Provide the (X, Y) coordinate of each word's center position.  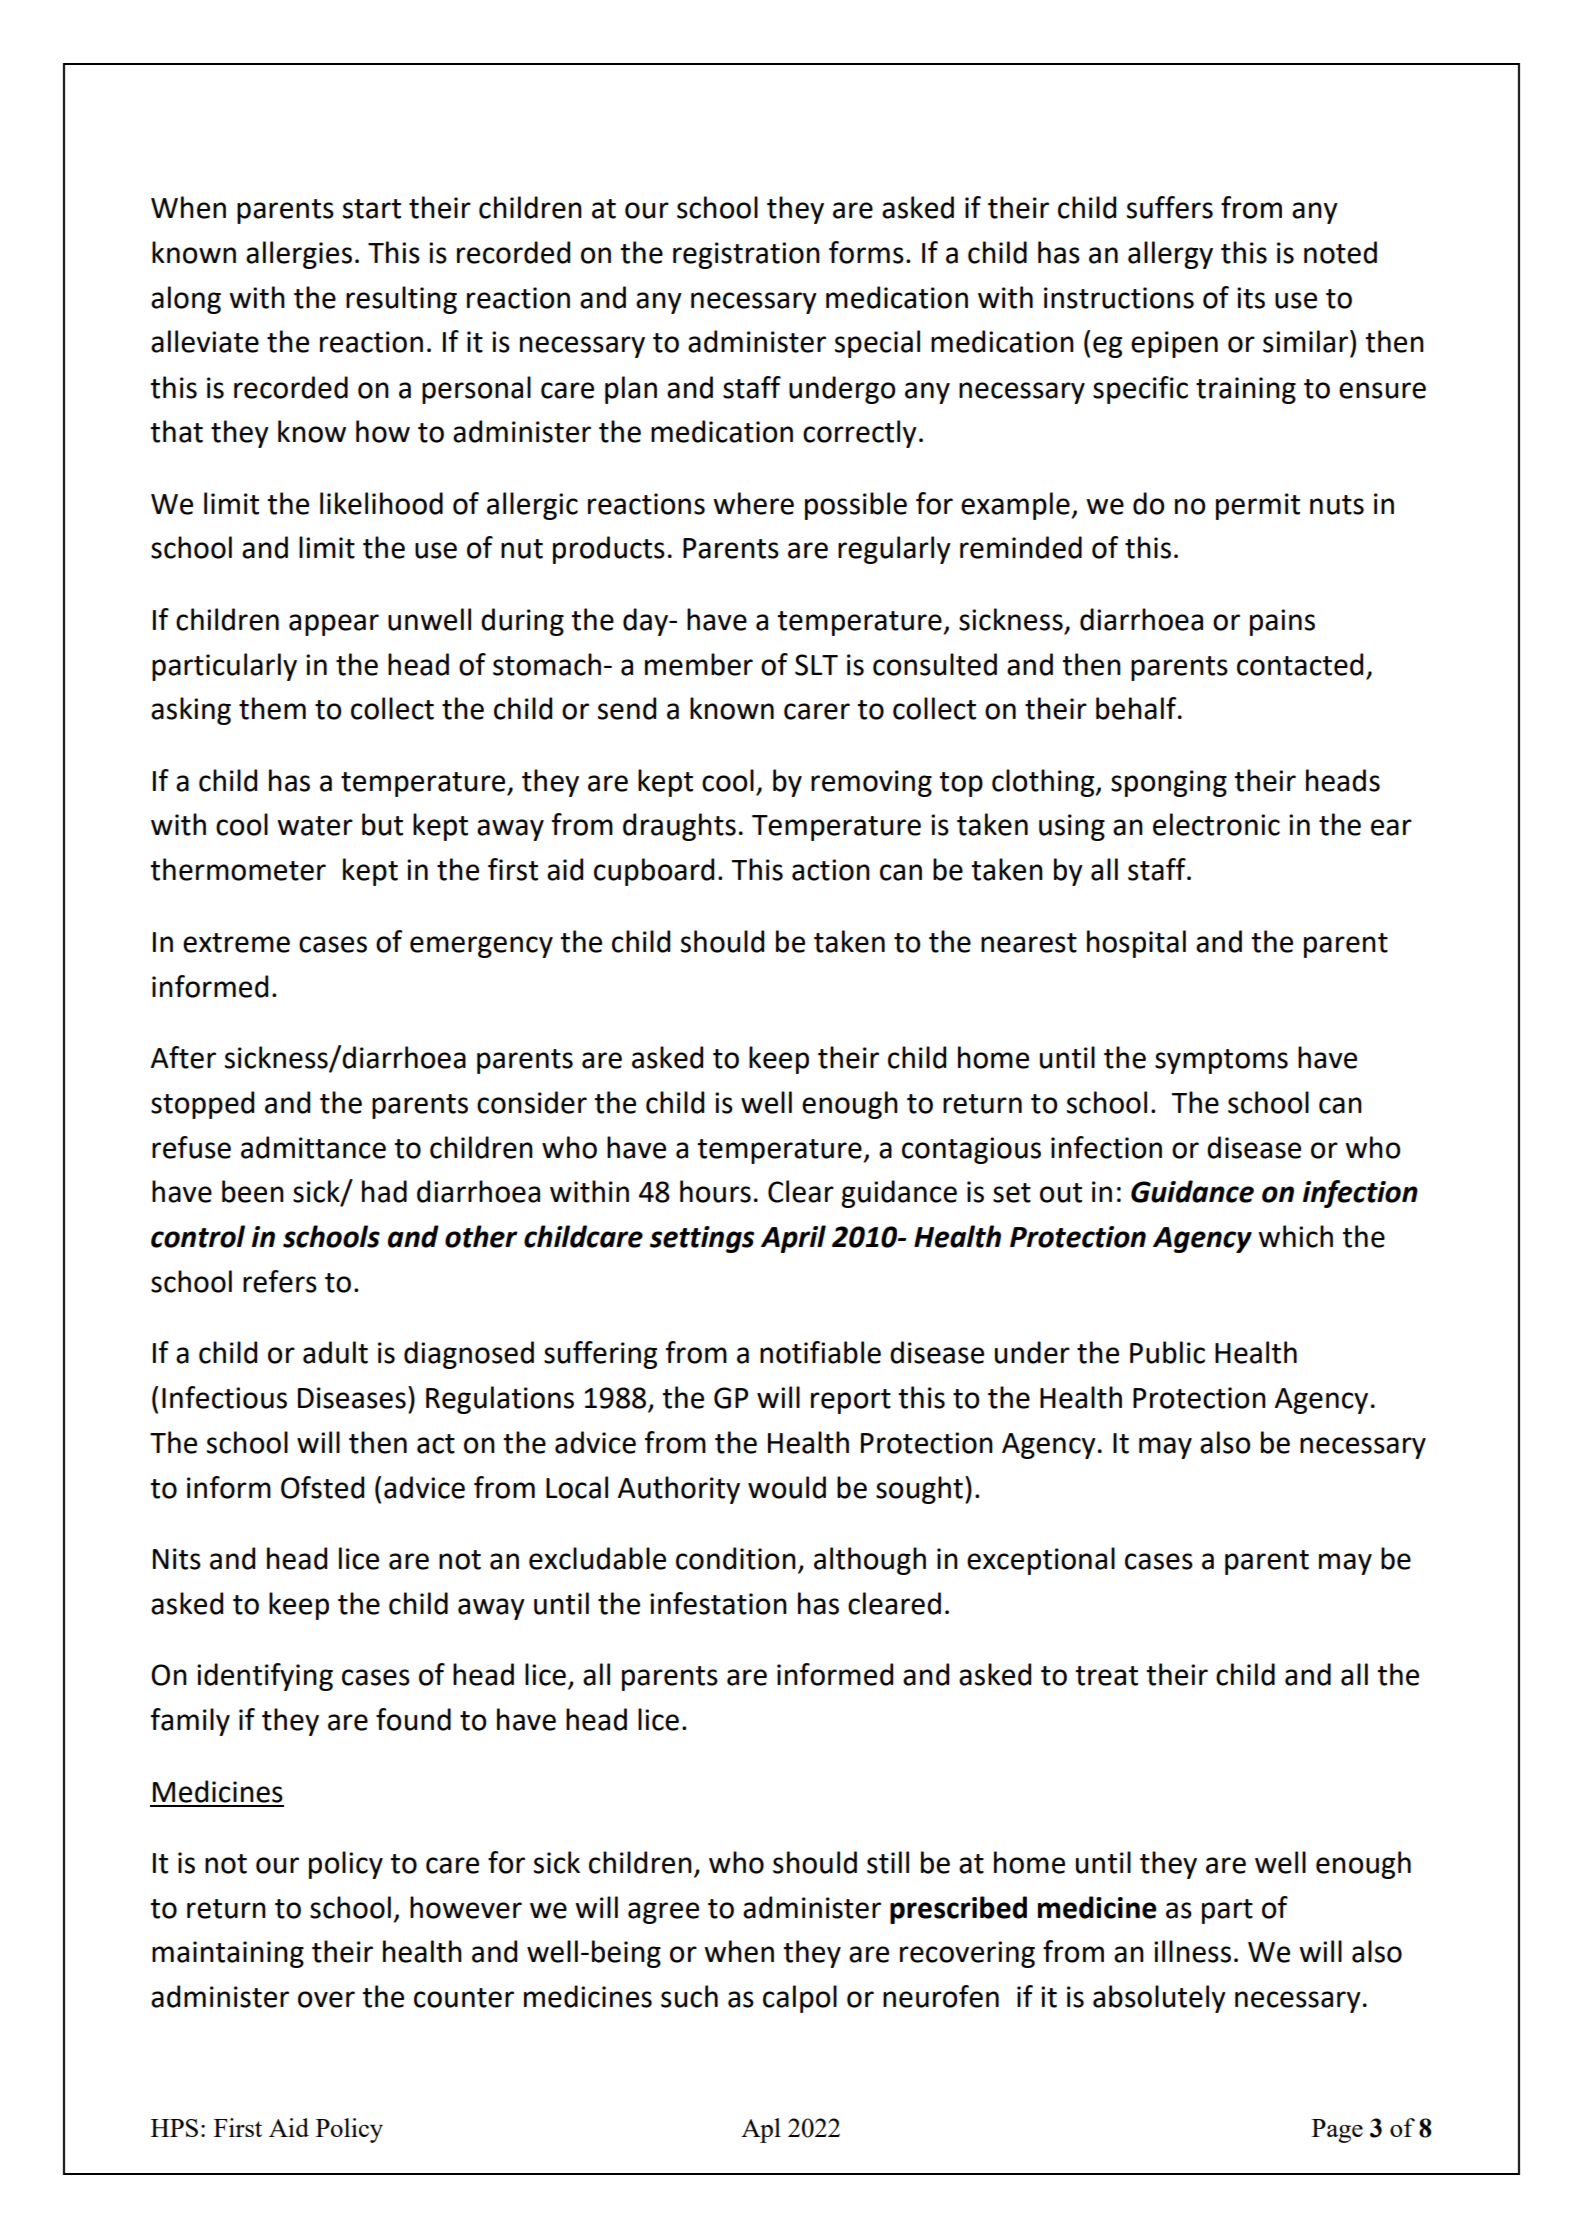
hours (715, 1191)
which (1295, 1236)
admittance (313, 1147)
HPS (174, 2128)
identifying (265, 1677)
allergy (1170, 255)
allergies (299, 255)
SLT (816, 665)
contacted (1300, 664)
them (272, 708)
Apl (761, 2130)
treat (1106, 1676)
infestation (718, 1603)
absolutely (1159, 1999)
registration (746, 255)
